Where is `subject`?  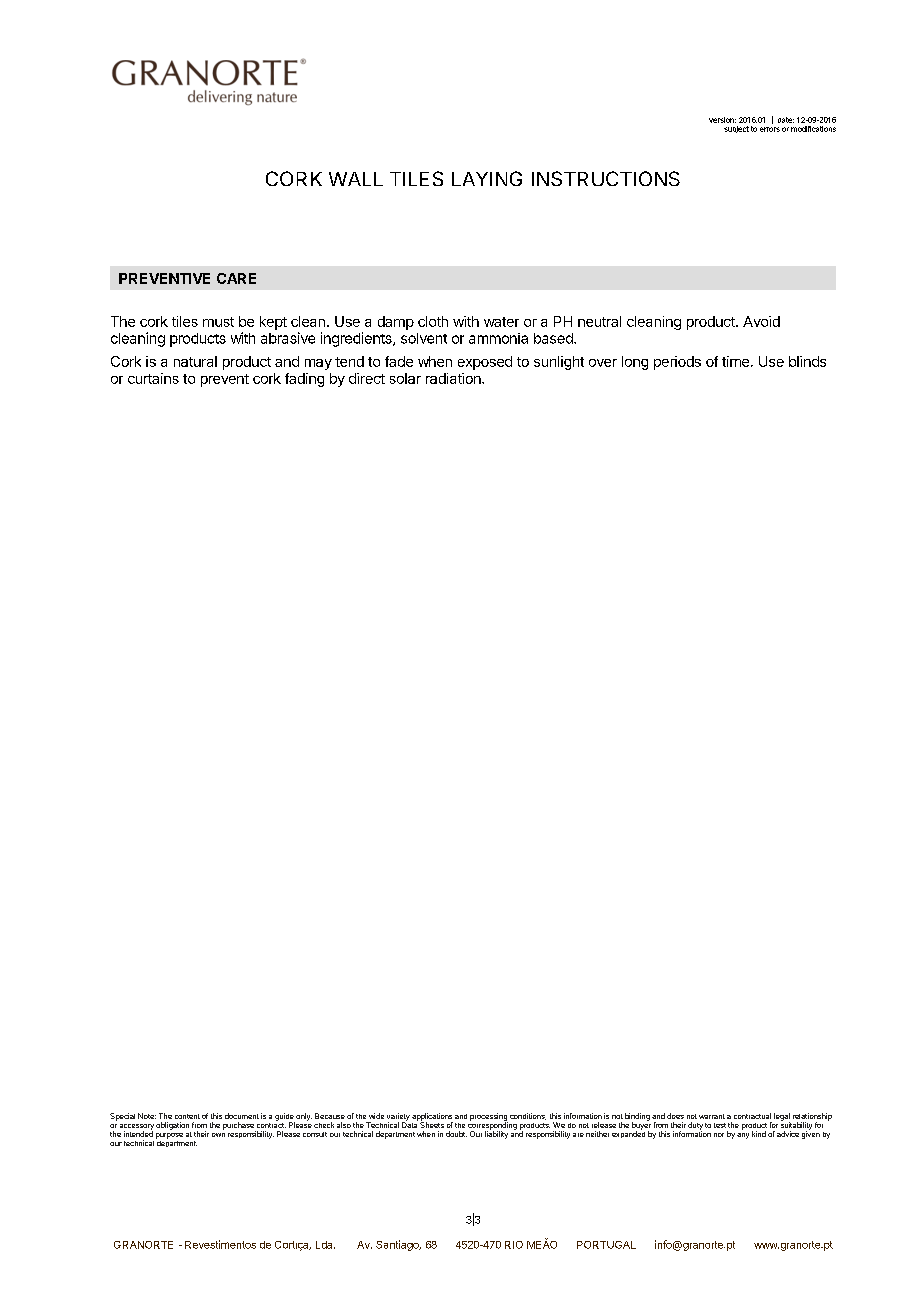 subject is located at coordinates (736, 129).
